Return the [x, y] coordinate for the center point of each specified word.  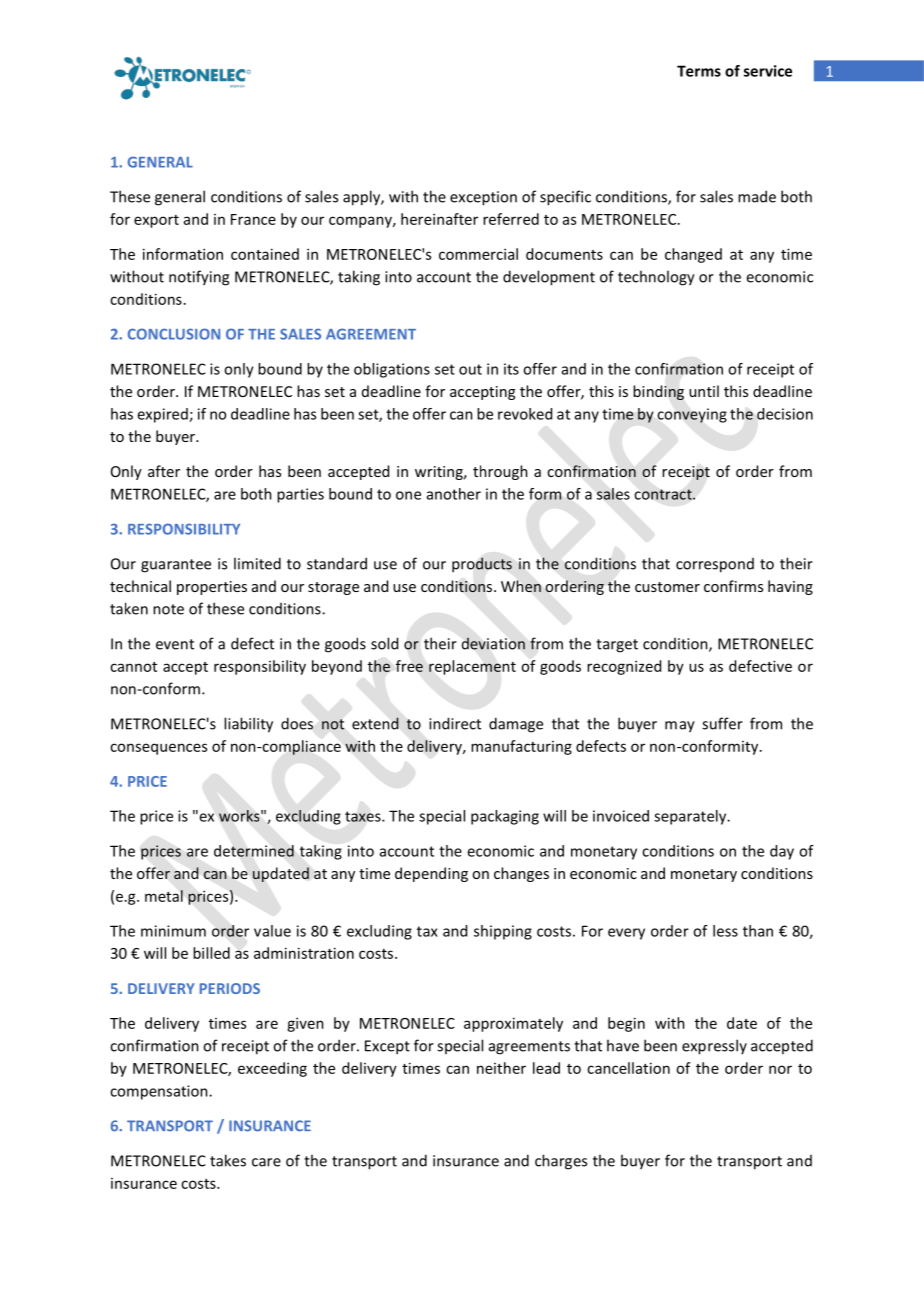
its [511, 369]
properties [212, 588]
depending [431, 874]
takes [228, 1160]
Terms [699, 71]
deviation [493, 643]
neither [501, 1068]
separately [691, 817]
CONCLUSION [174, 334]
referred [511, 219]
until [704, 391]
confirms [733, 586]
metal [164, 896]
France [253, 219]
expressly [714, 1047]
